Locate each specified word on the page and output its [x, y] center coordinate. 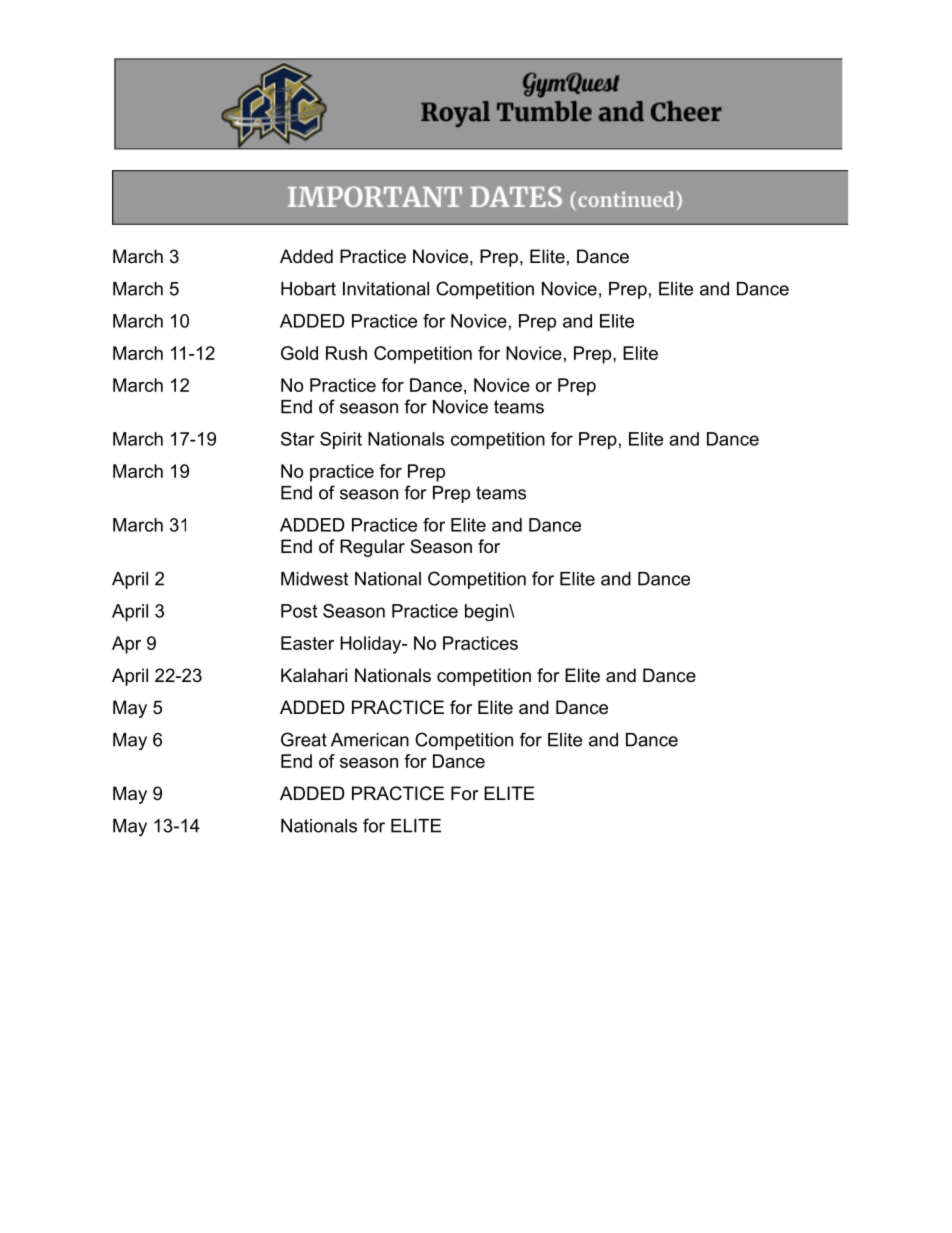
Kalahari [314, 675]
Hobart [308, 289]
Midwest [314, 579]
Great [304, 739]
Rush [346, 353]
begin [487, 612]
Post [299, 611]
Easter [307, 643]
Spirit [341, 441]
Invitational [386, 289]
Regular [372, 548]
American [370, 740]
